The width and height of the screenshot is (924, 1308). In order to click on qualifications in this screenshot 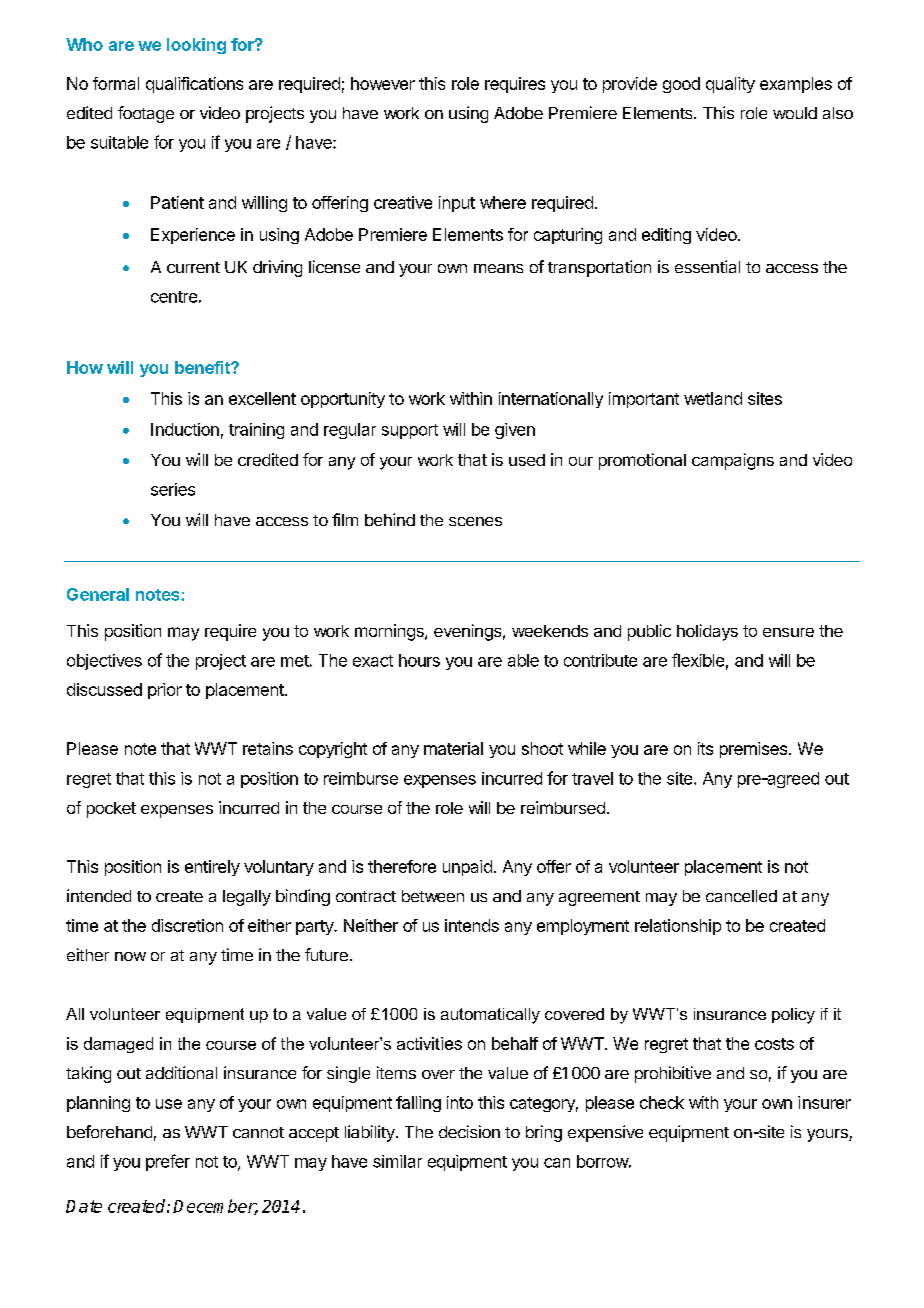, I will do `click(194, 85)`.
